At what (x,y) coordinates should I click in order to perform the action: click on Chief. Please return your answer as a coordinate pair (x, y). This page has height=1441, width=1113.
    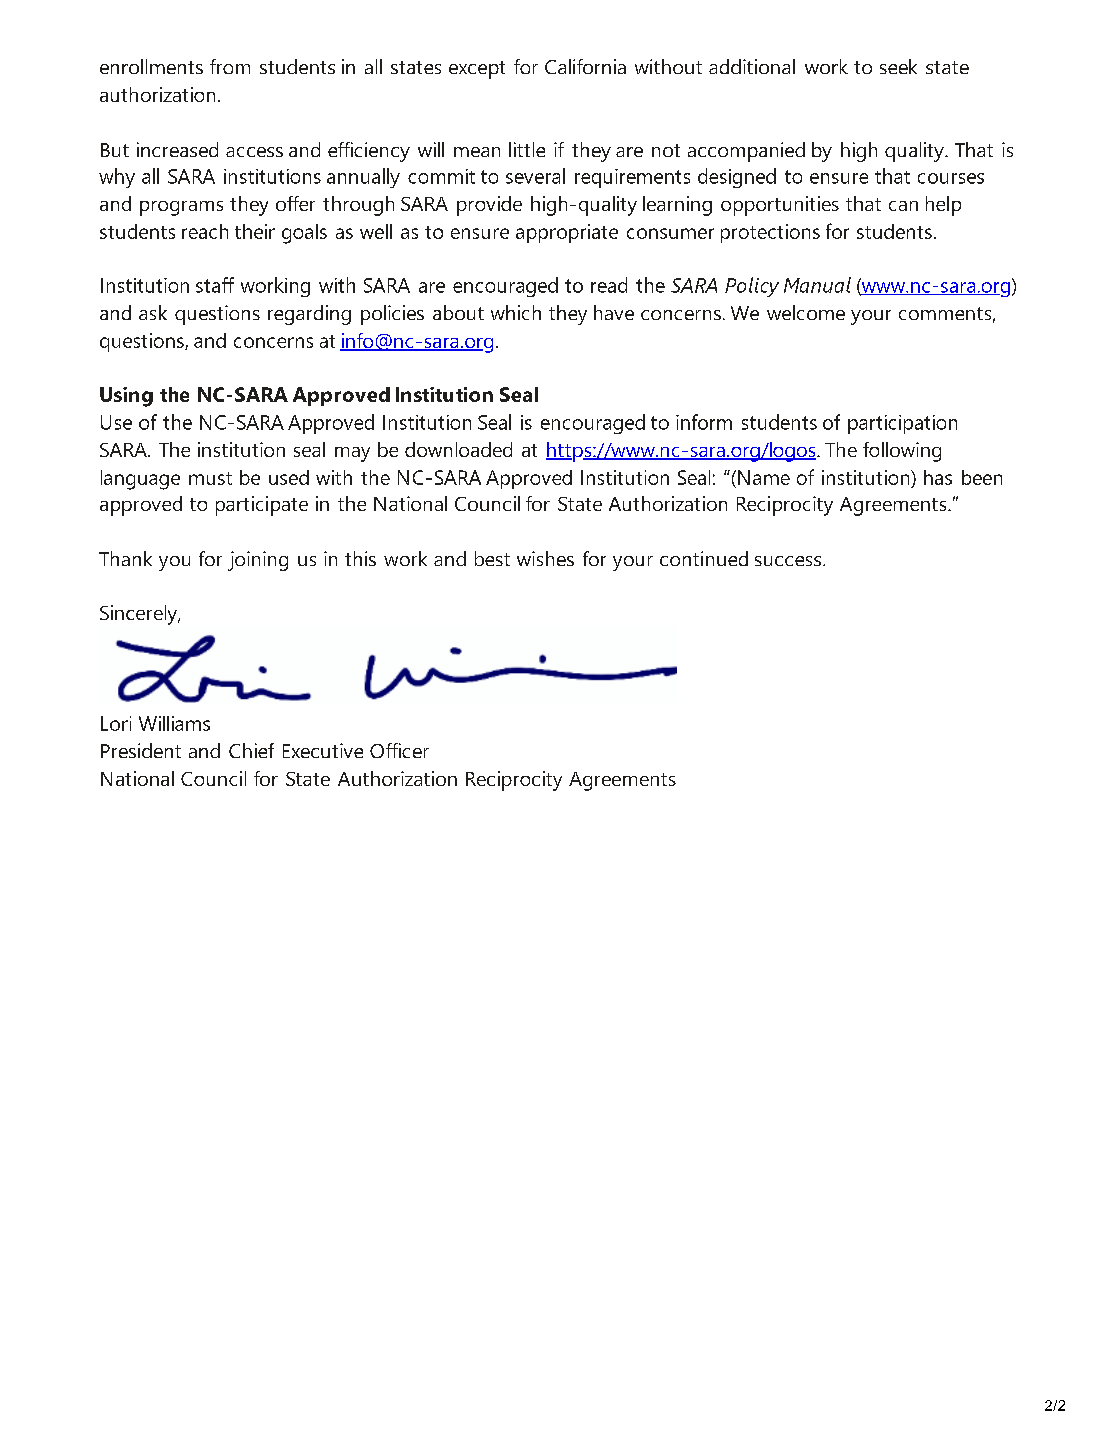
    Looking at the image, I should click on (251, 750).
